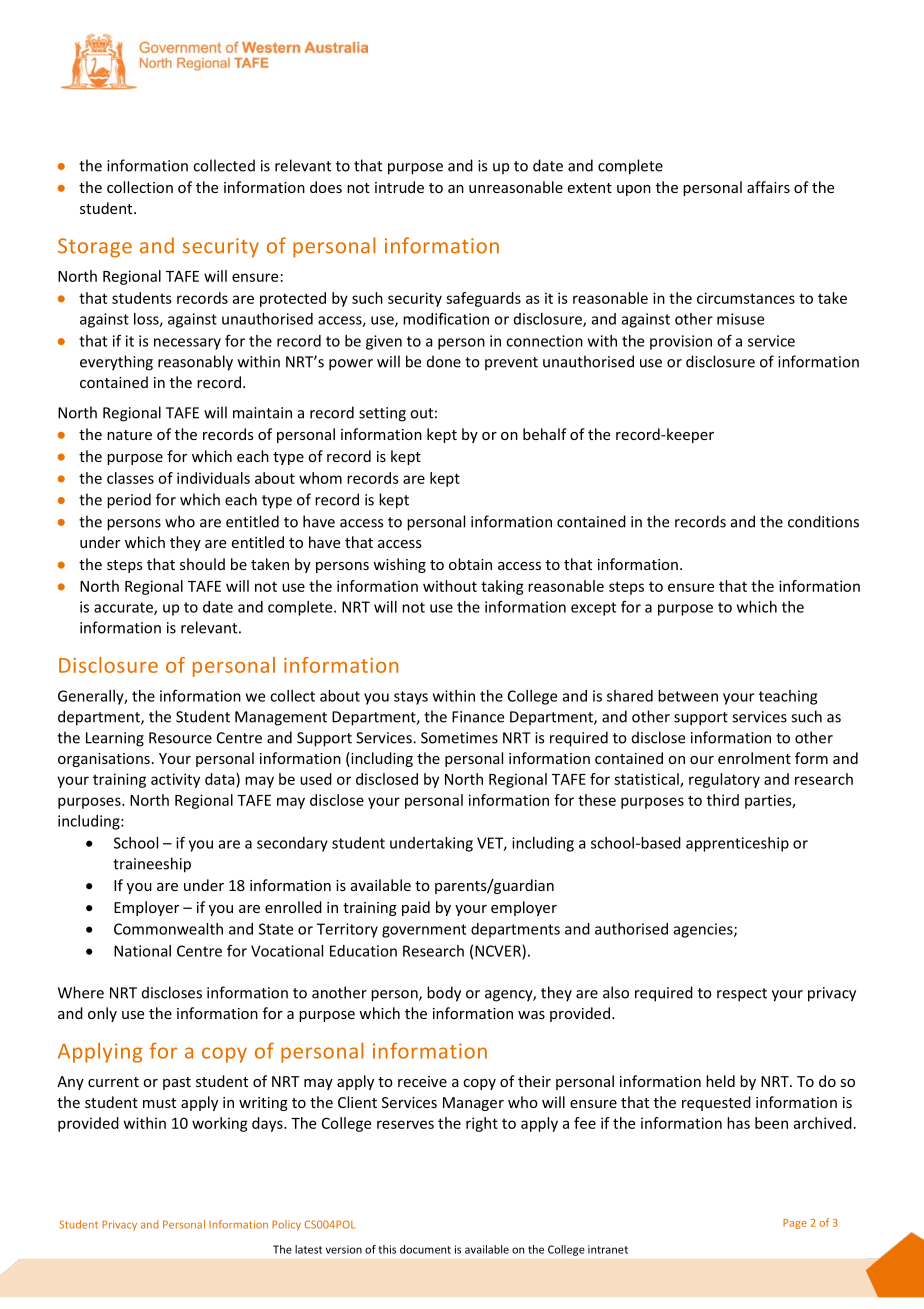 This page has width=924, height=1309. Describe the element at coordinates (180, 738) in the page. I see `Resource` at that location.
